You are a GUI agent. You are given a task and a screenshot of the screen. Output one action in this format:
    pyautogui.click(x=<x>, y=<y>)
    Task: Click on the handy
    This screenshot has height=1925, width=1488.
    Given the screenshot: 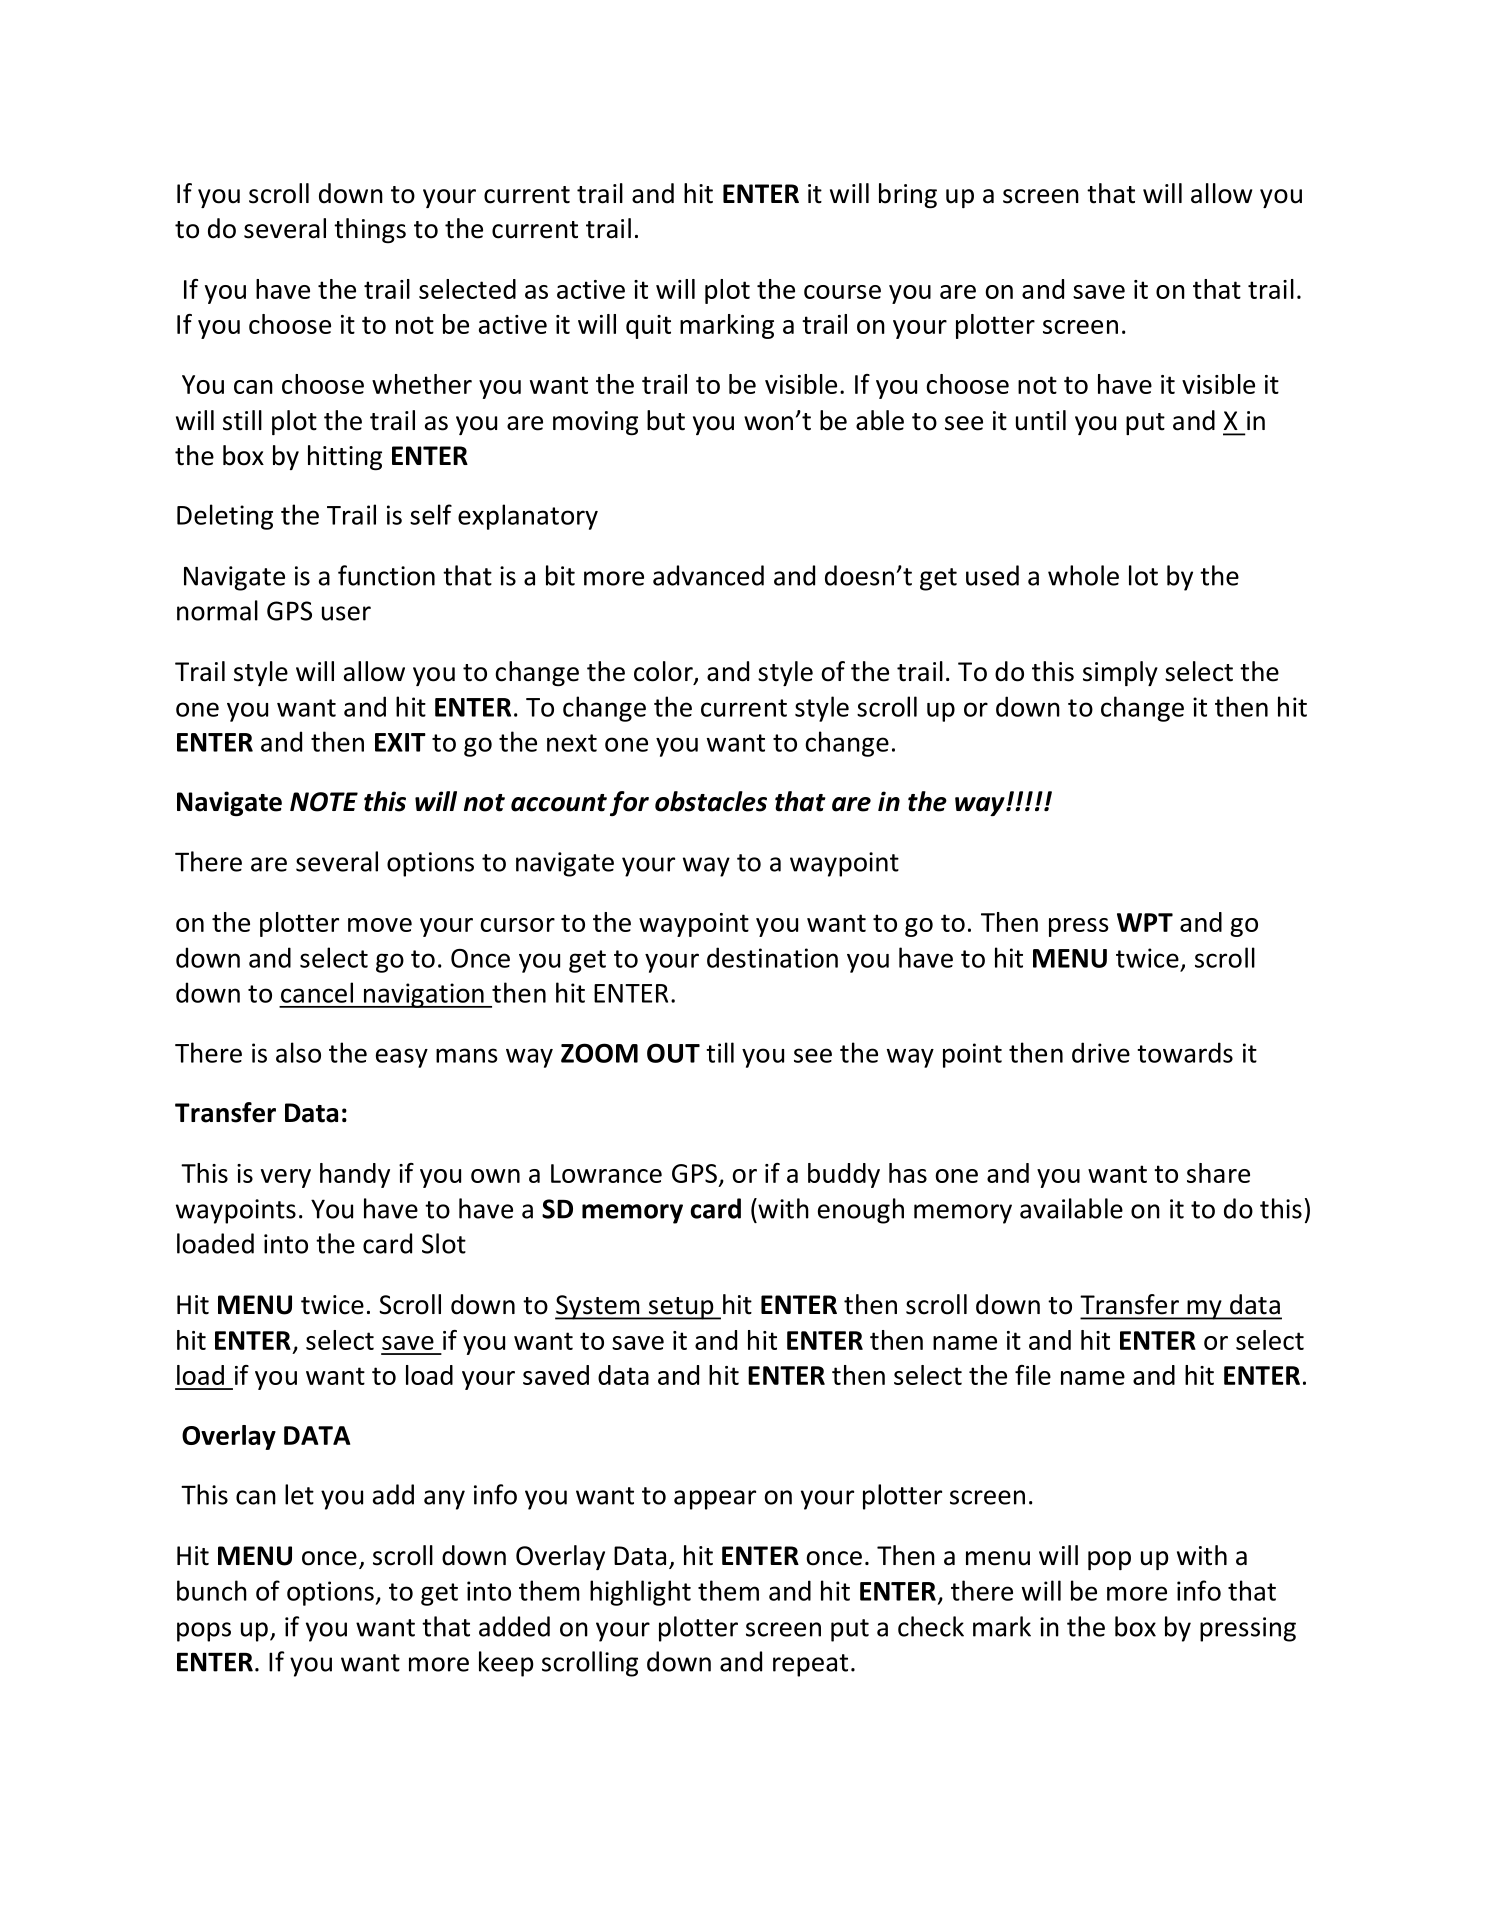 What is the action you would take?
    pyautogui.click(x=355, y=1175)
